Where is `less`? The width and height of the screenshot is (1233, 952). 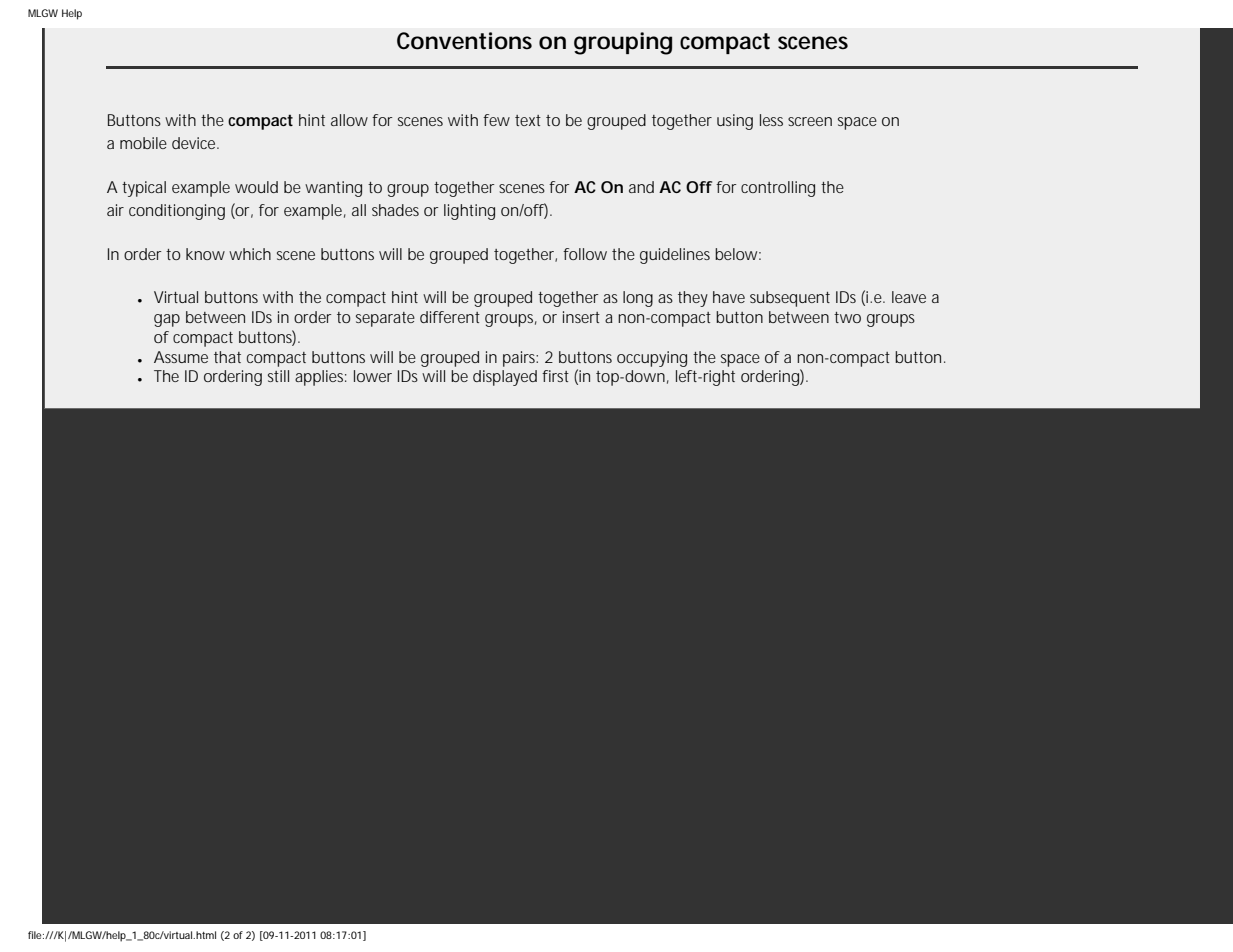 less is located at coordinates (771, 120).
